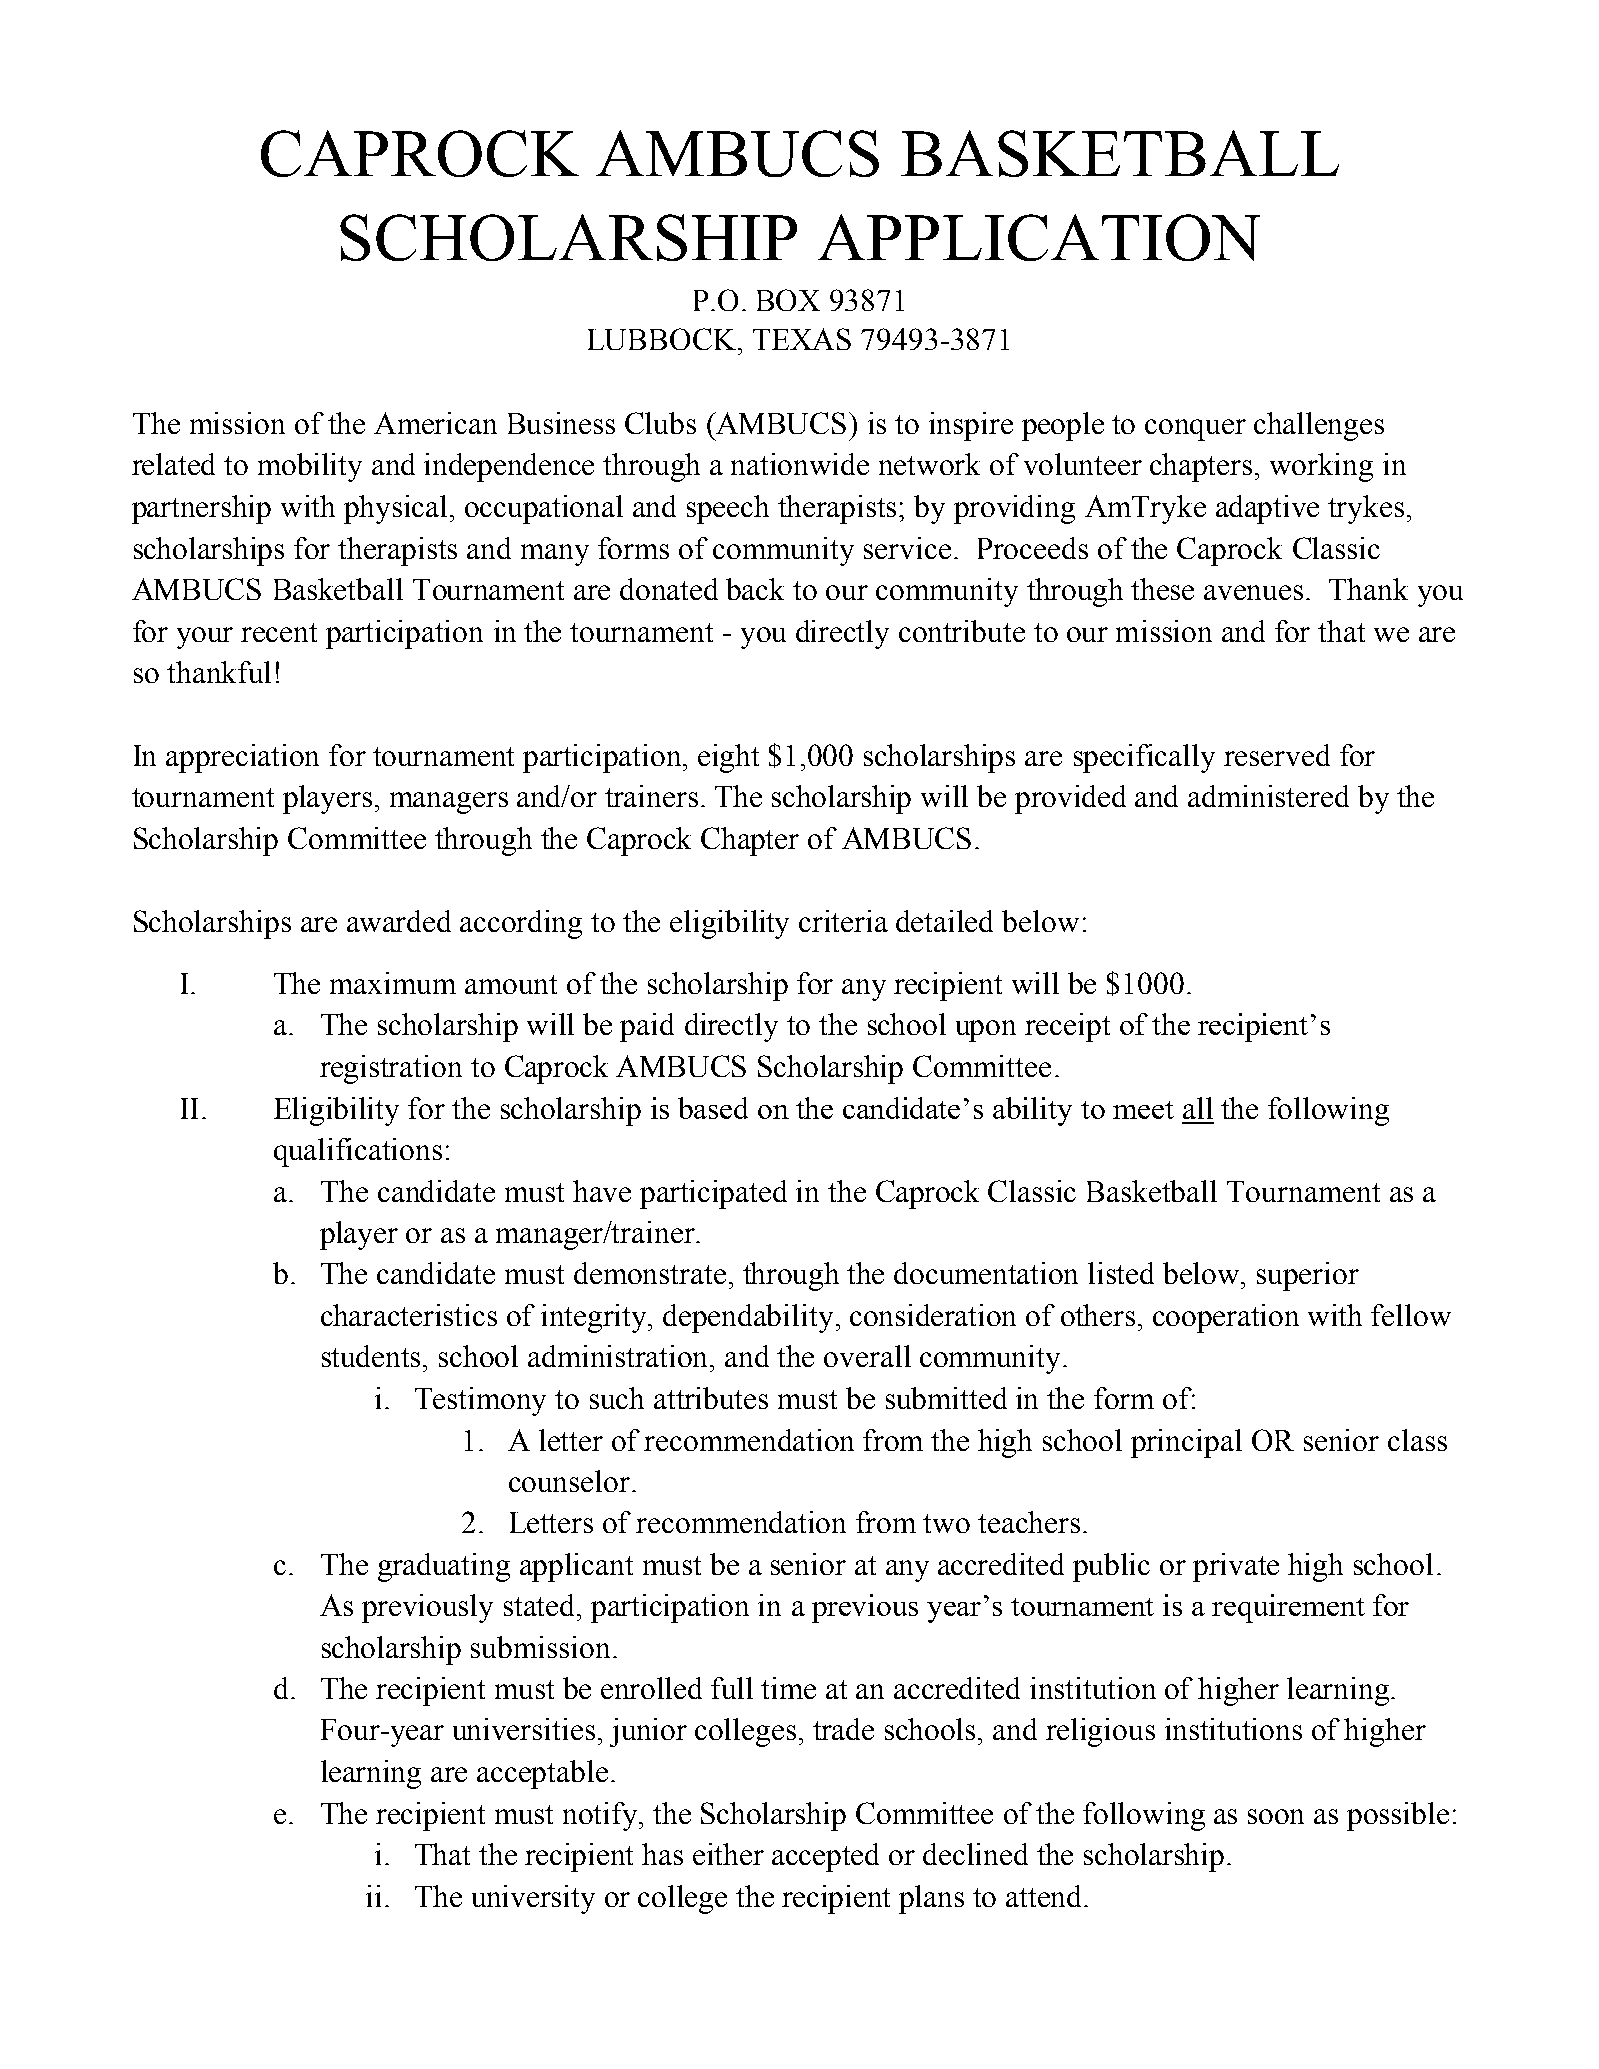  What do you see at coordinates (435, 423) in the screenshot?
I see `American` at bounding box center [435, 423].
